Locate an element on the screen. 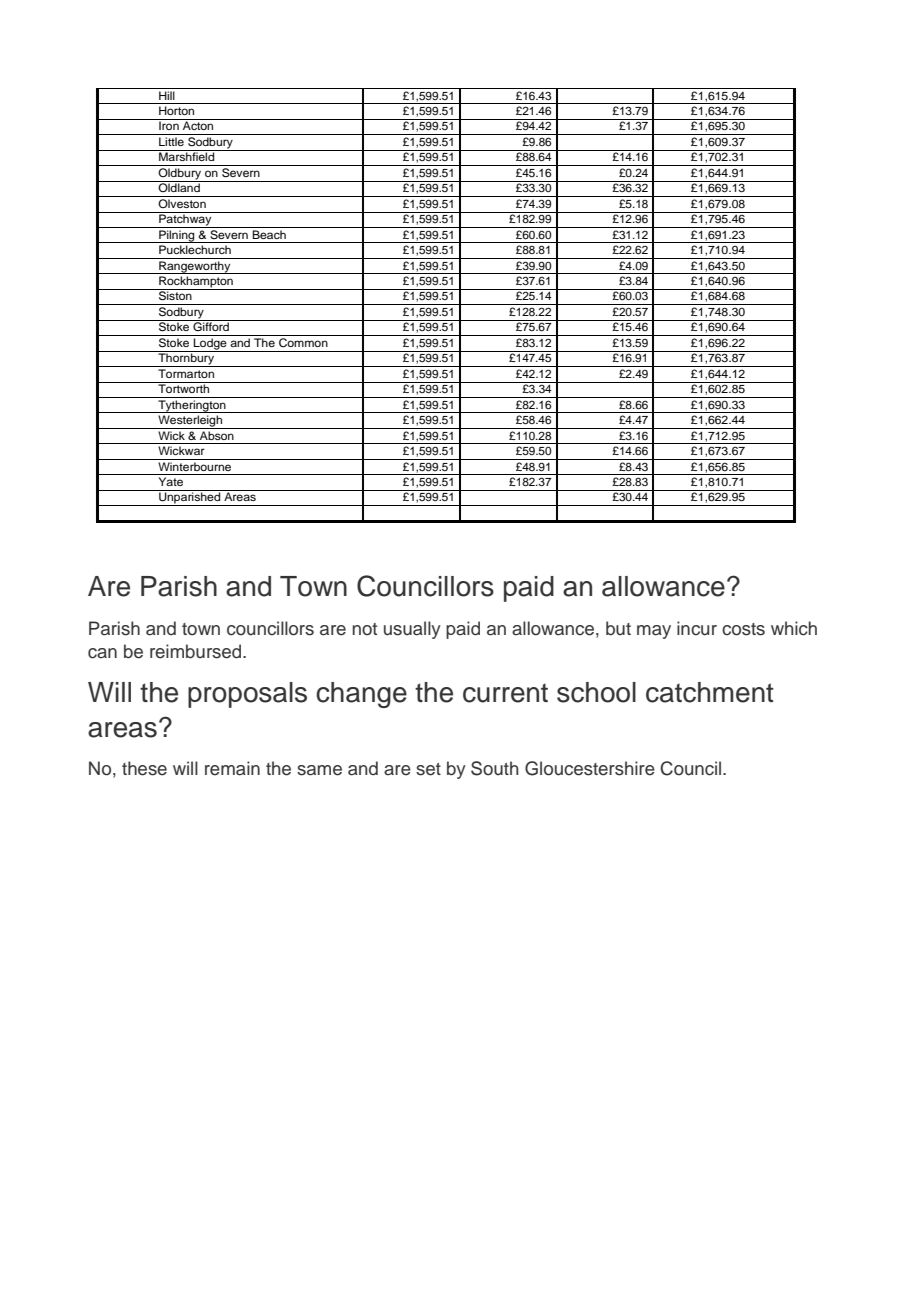  these is located at coordinates (144, 768).
